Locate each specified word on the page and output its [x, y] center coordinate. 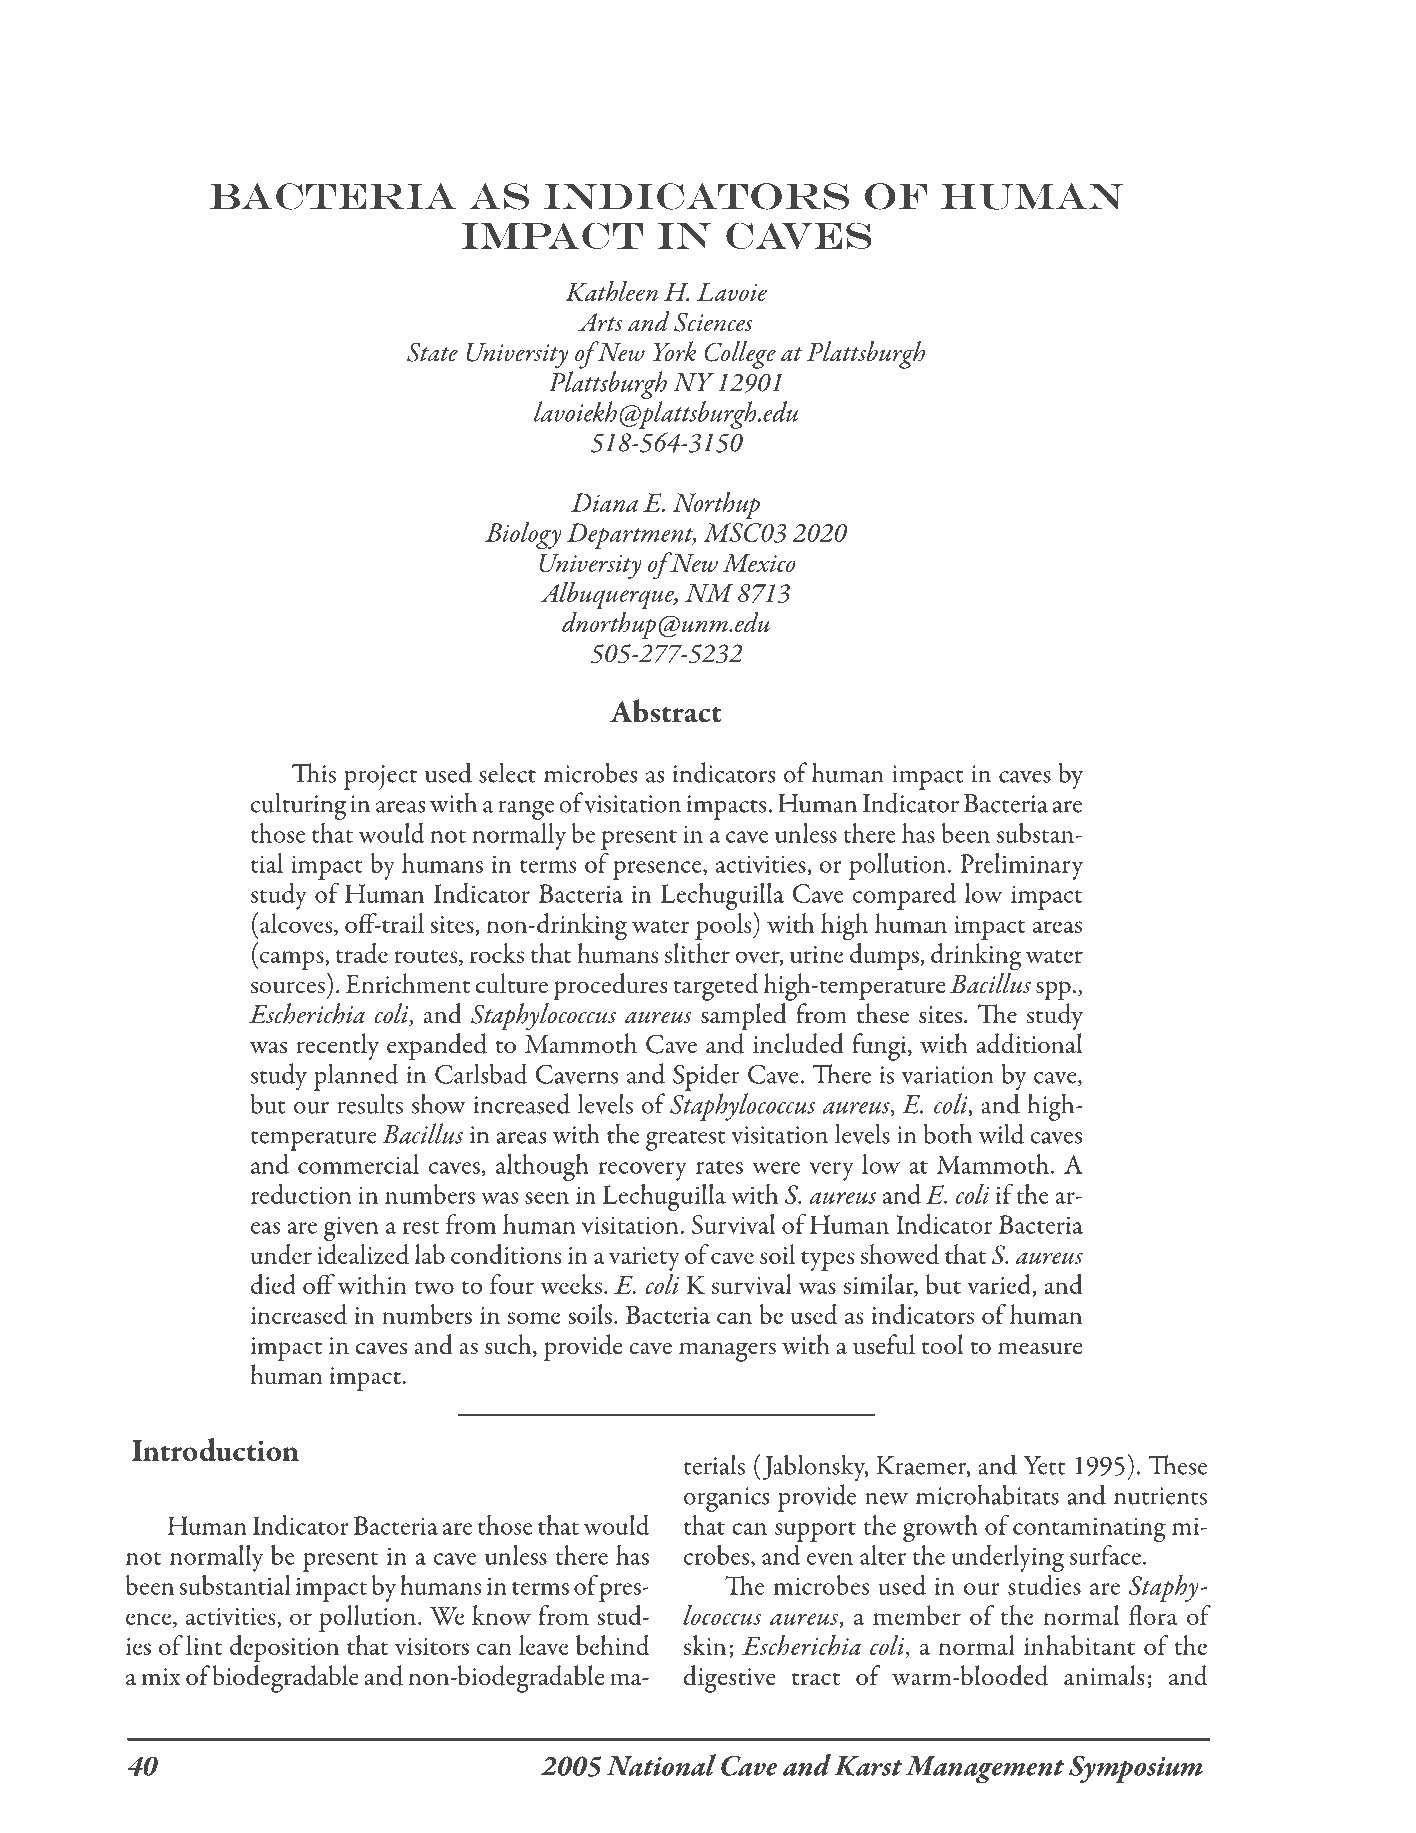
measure [1040, 1348]
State [432, 352]
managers [727, 1352]
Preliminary [1021, 866]
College [740, 355]
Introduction [215, 1450]
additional [1030, 1043]
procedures [610, 987]
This [314, 773]
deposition [284, 1648]
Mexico [759, 563]
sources [288, 987]
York [674, 351]
